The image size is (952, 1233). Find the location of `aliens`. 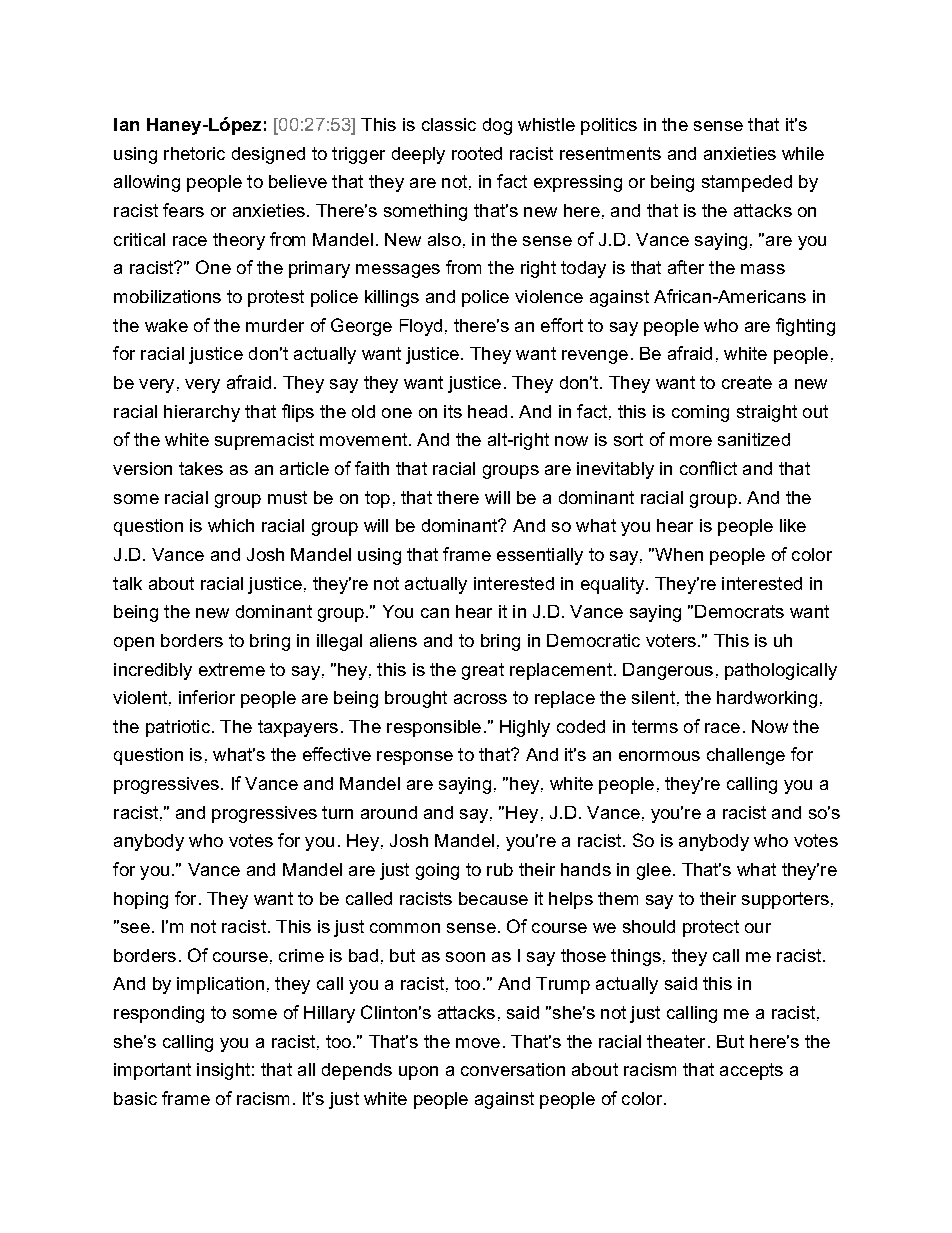

aliens is located at coordinates (393, 640).
